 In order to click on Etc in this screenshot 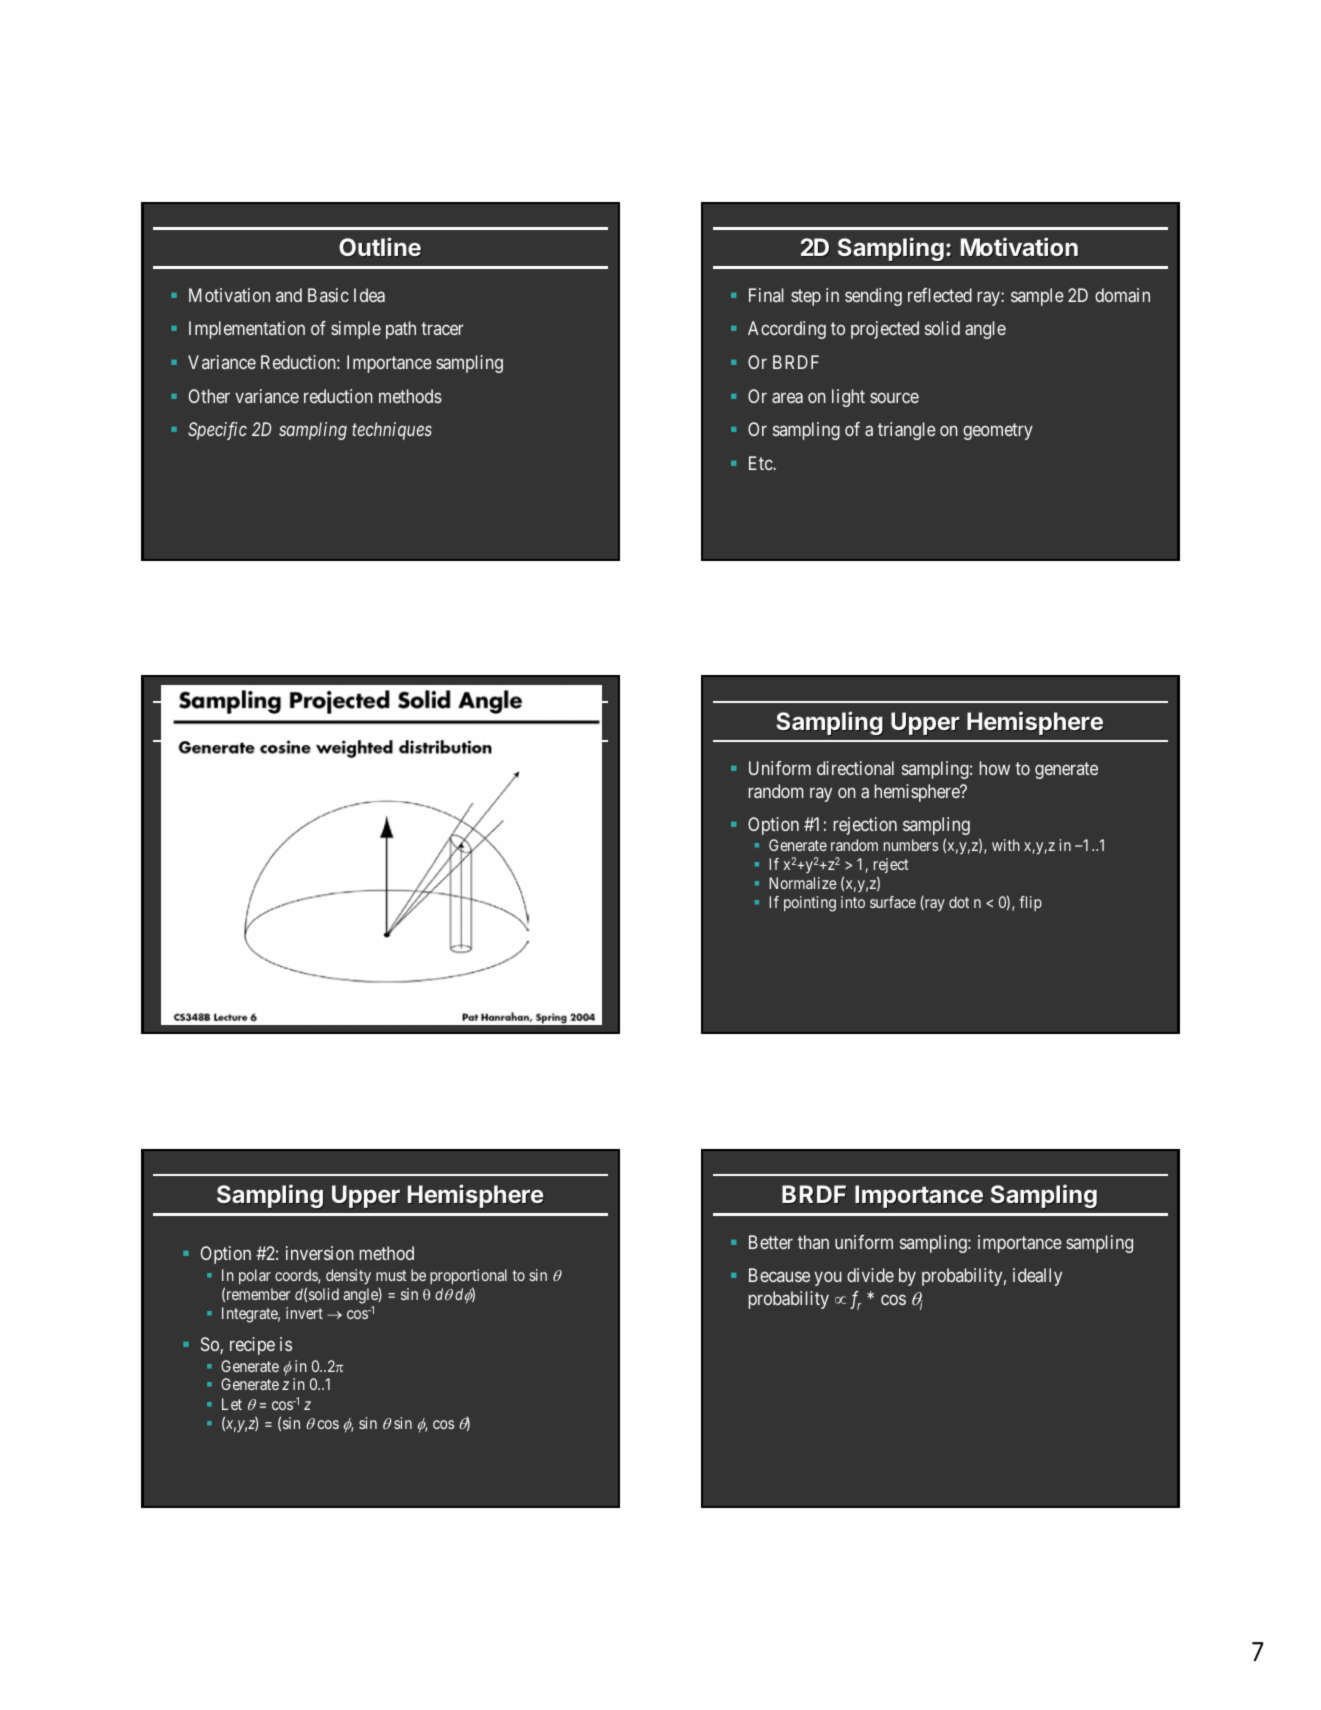, I will do `click(761, 463)`.
